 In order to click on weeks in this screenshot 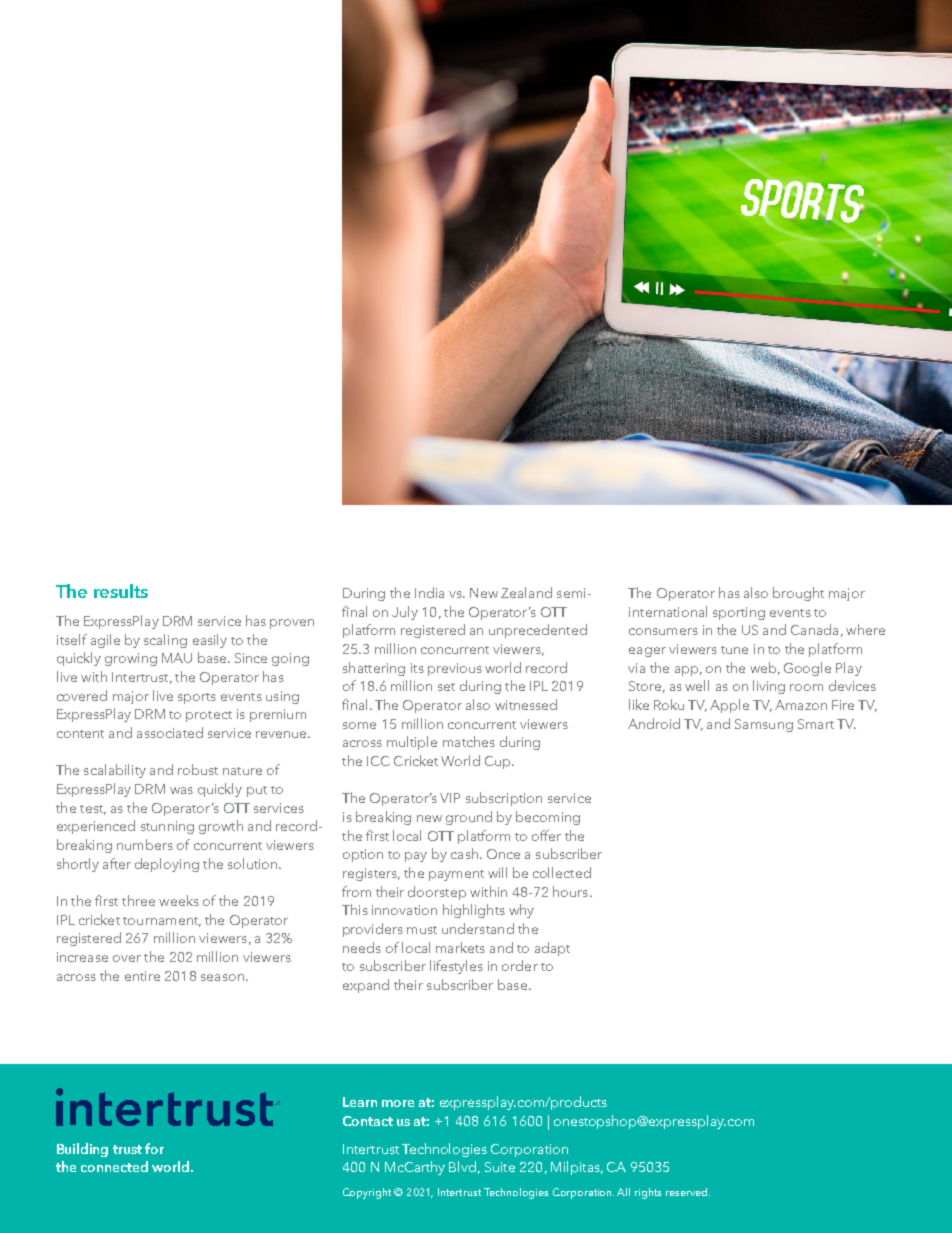, I will do `click(179, 900)`.
